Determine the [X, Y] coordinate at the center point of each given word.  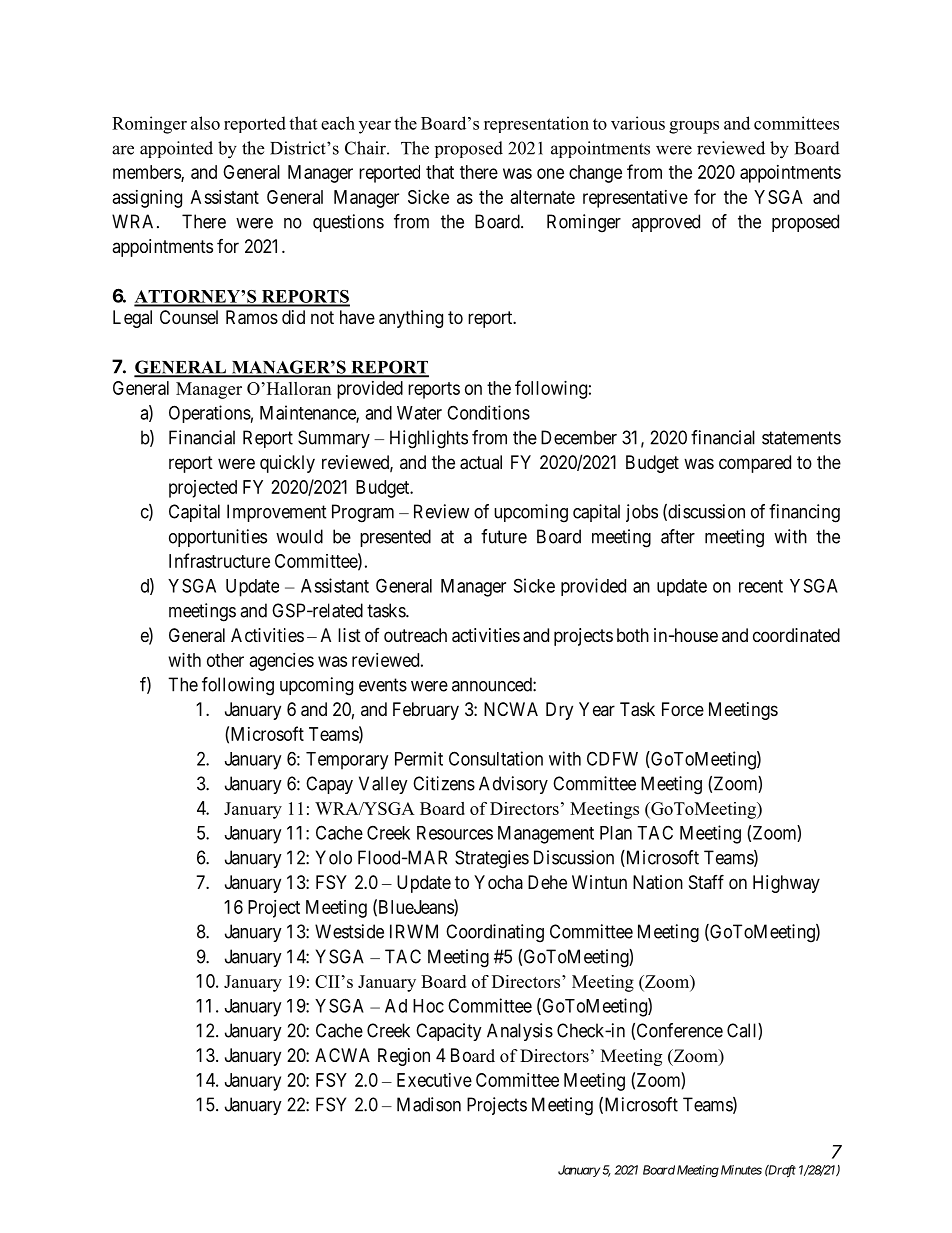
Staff [706, 881]
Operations [210, 414]
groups [694, 127]
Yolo [334, 857]
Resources [455, 833]
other [225, 660]
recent [761, 586]
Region [404, 1057]
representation [536, 124]
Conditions [488, 412]
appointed [176, 149]
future [504, 536]
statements [801, 438]
